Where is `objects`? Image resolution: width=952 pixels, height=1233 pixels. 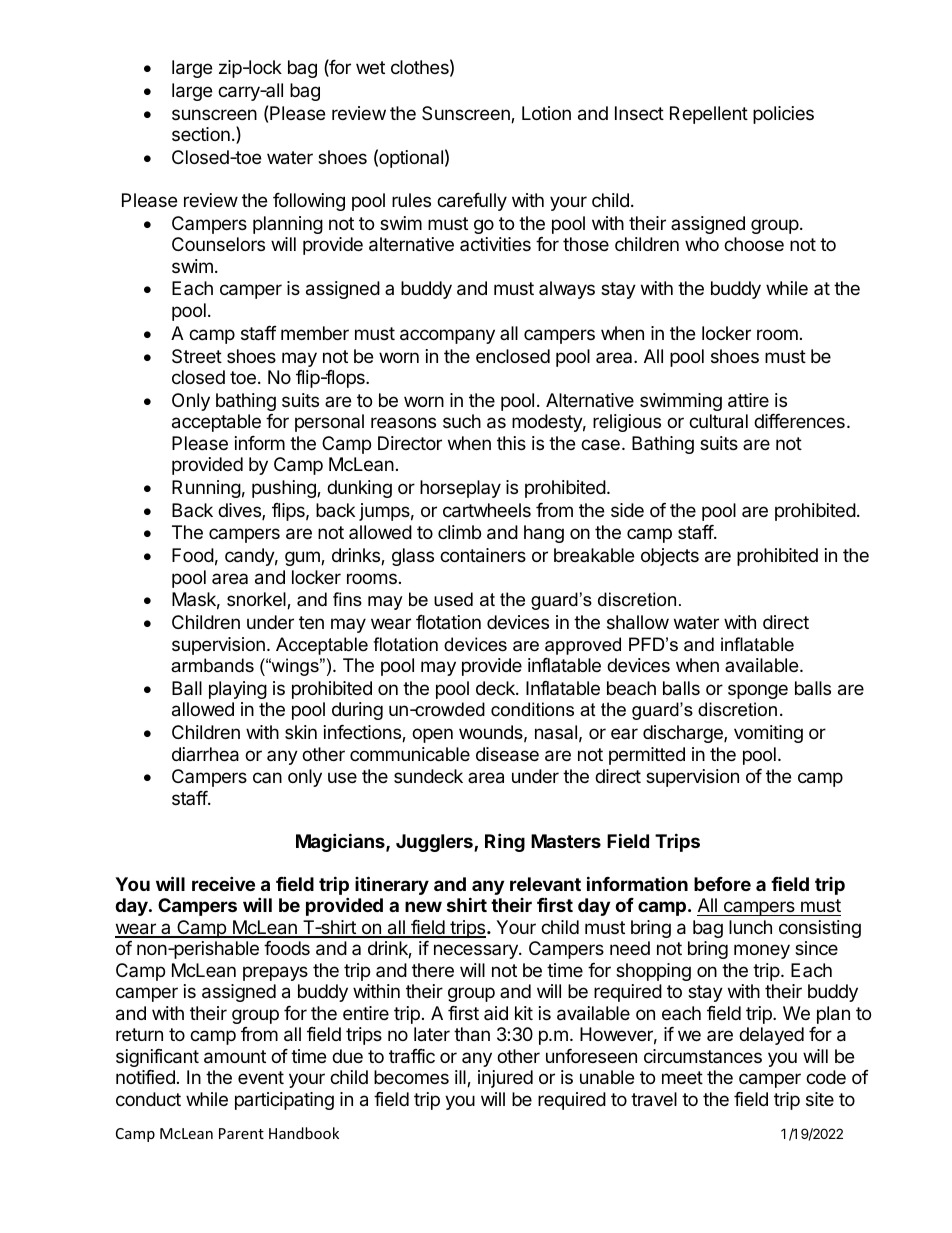
objects is located at coordinates (670, 557).
